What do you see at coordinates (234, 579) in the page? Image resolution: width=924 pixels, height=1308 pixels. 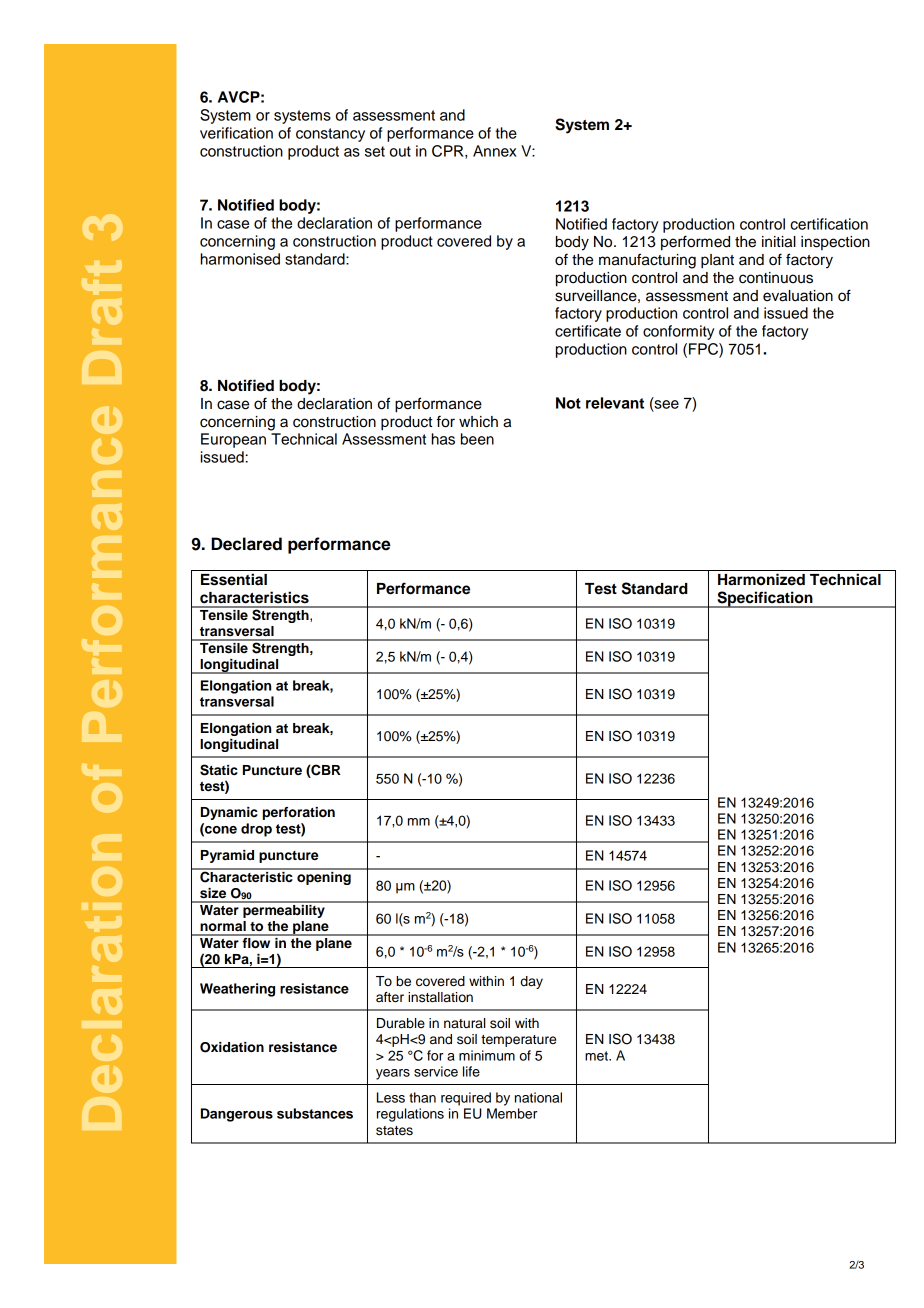 I see `Essential` at bounding box center [234, 579].
